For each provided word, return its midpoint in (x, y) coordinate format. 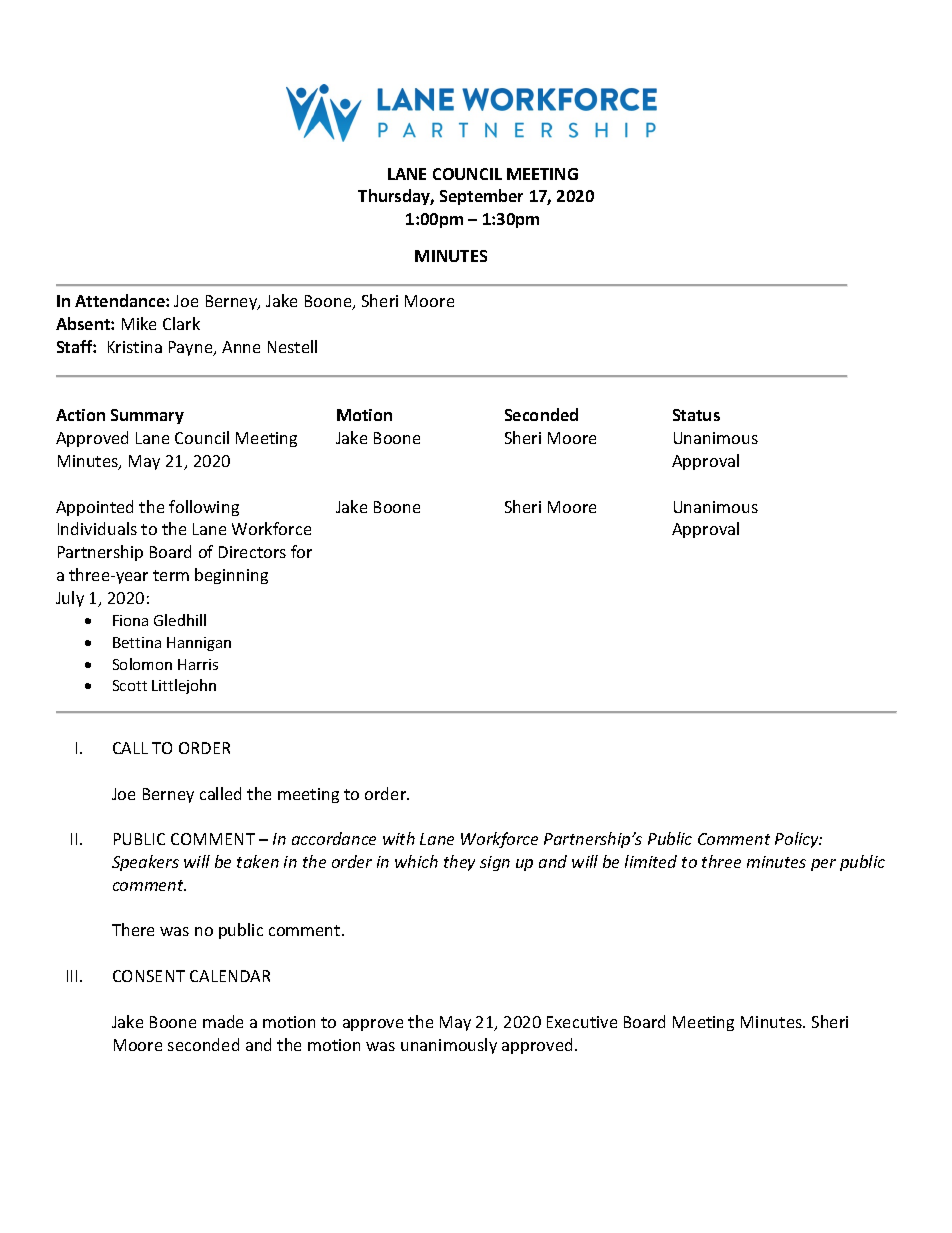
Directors (252, 552)
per (823, 865)
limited (651, 861)
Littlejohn (184, 686)
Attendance (121, 300)
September (481, 197)
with (399, 838)
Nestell (292, 346)
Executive (582, 1022)
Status (696, 415)
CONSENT (149, 976)
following (204, 508)
